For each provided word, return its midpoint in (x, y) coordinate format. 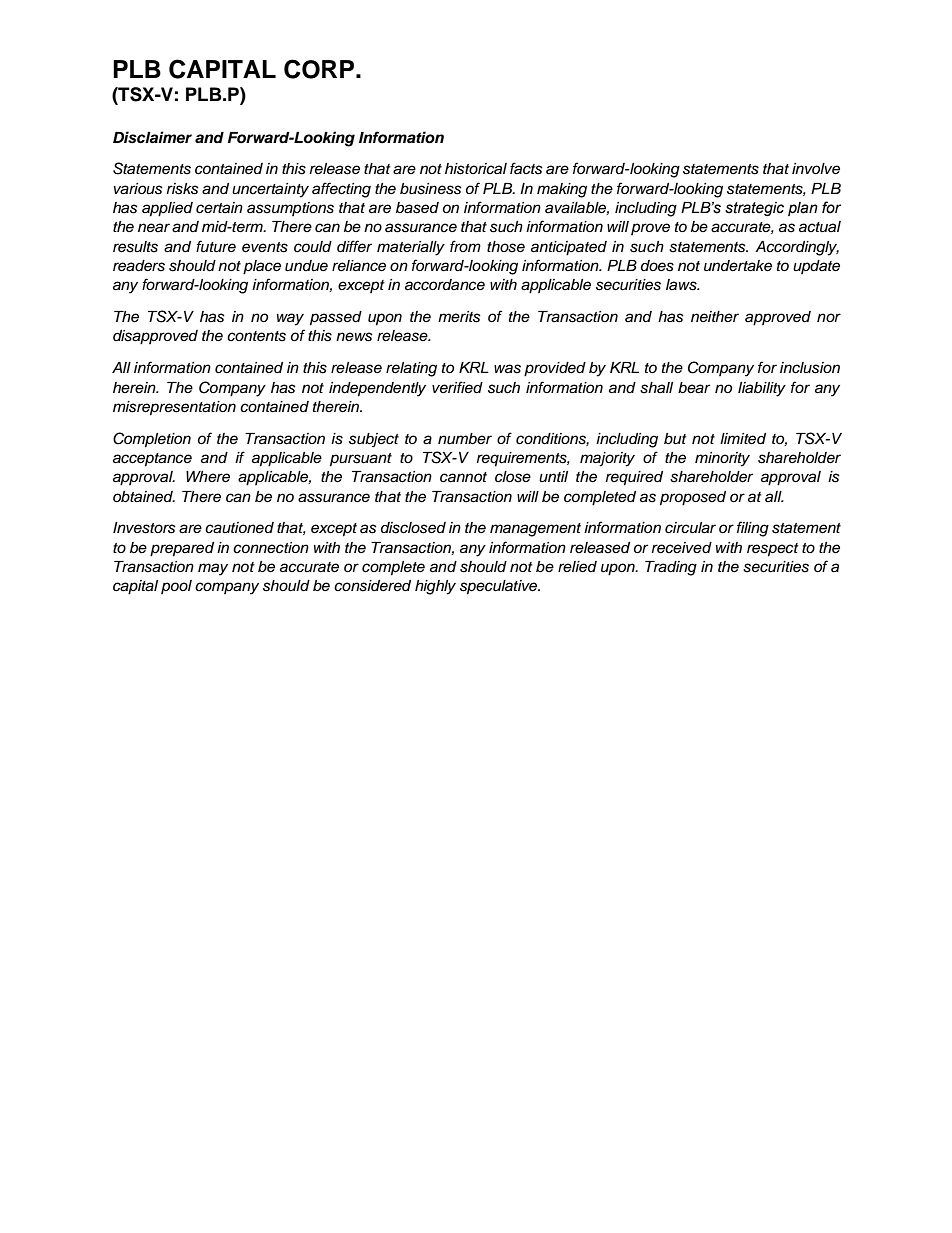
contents (256, 336)
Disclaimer (152, 137)
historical (476, 169)
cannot (463, 477)
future (216, 246)
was (507, 369)
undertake (738, 266)
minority (722, 459)
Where (208, 477)
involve (816, 169)
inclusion (810, 368)
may (213, 569)
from (465, 246)
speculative (500, 587)
